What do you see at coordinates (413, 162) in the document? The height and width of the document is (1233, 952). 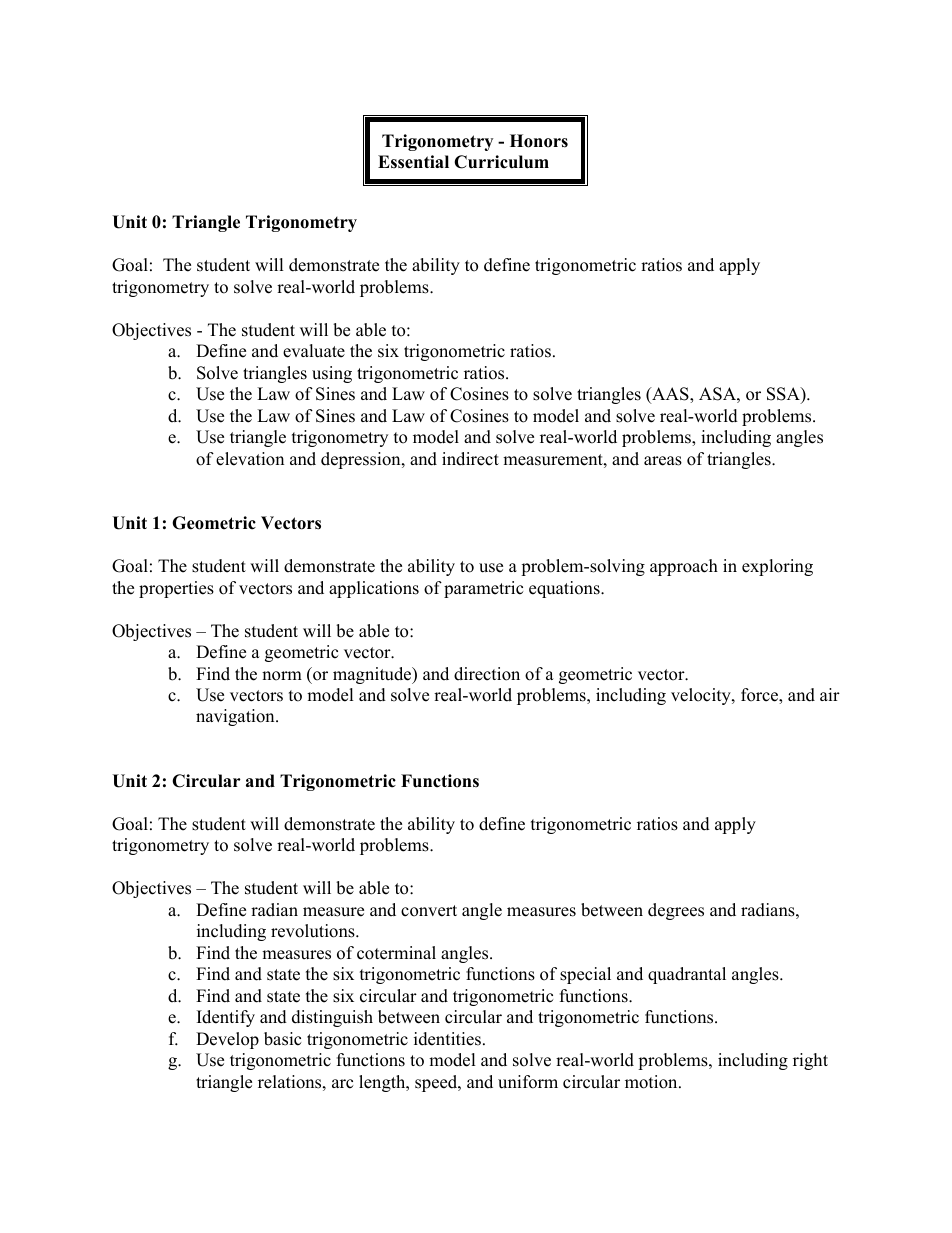 I see `Essential` at bounding box center [413, 162].
